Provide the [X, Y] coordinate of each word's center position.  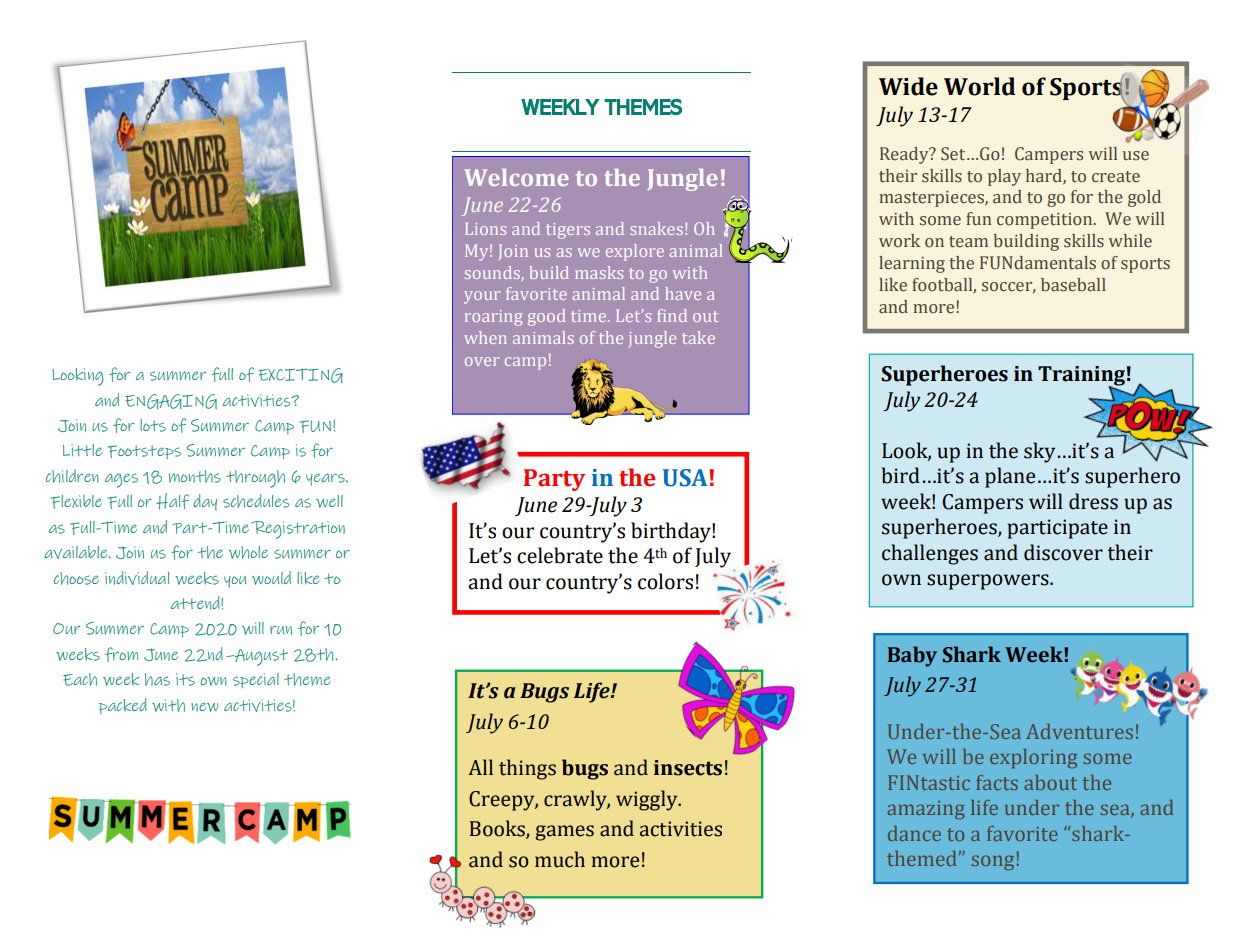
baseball [1073, 285]
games [564, 833]
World [979, 86]
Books [498, 829]
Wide [908, 86]
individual [137, 578]
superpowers [989, 582]
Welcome [516, 177]
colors [665, 581]
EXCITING [301, 375]
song [992, 862]
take [698, 337]
